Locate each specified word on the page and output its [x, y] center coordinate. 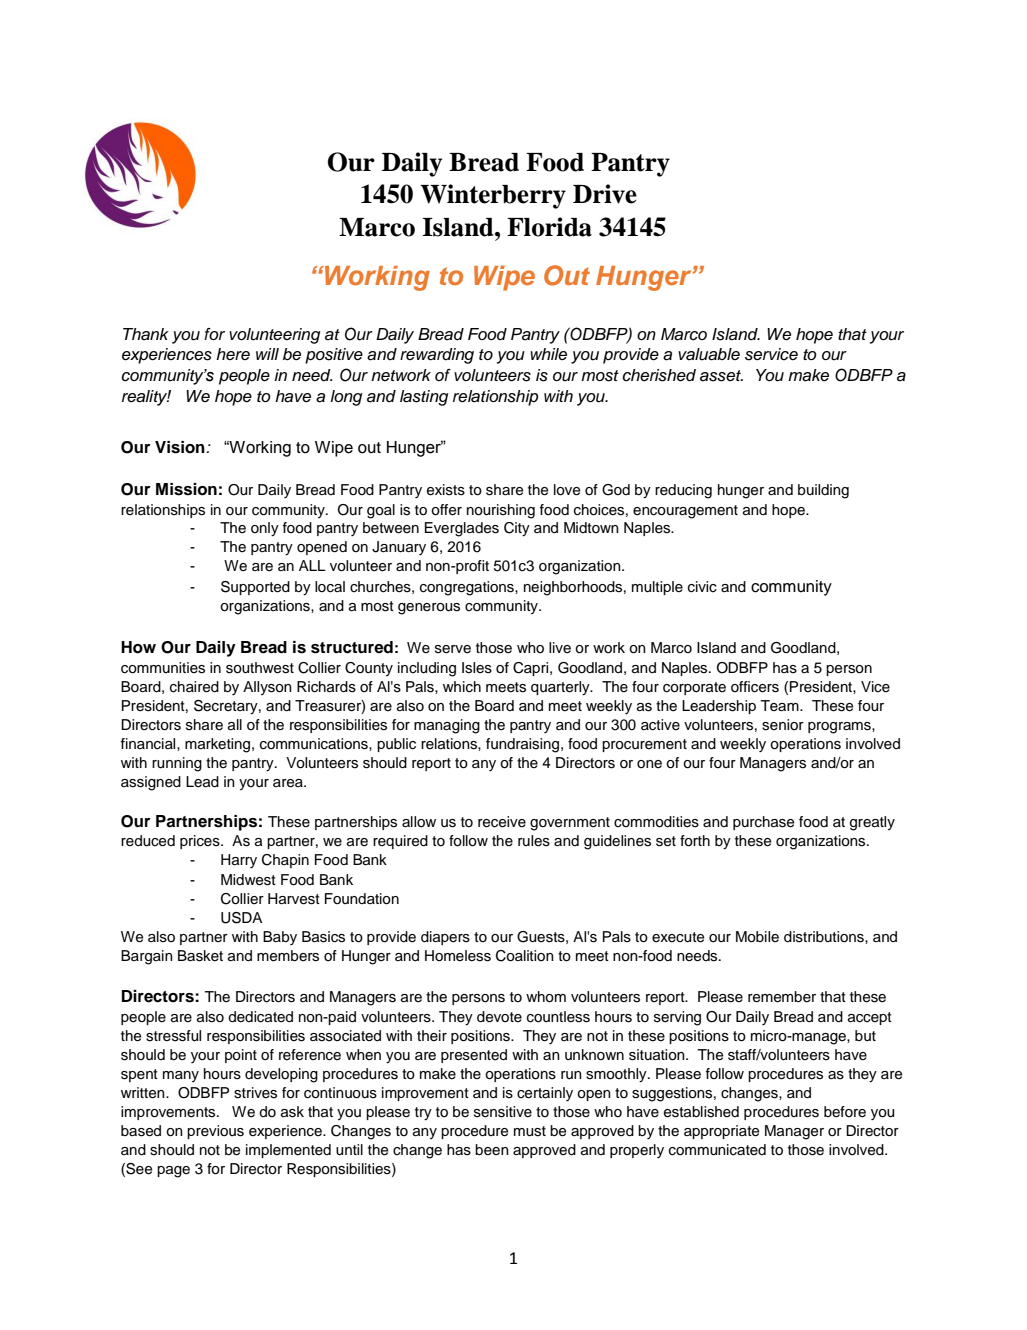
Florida [549, 227]
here [233, 354]
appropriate [721, 1132]
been [492, 1150]
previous [215, 1132]
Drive [605, 194]
